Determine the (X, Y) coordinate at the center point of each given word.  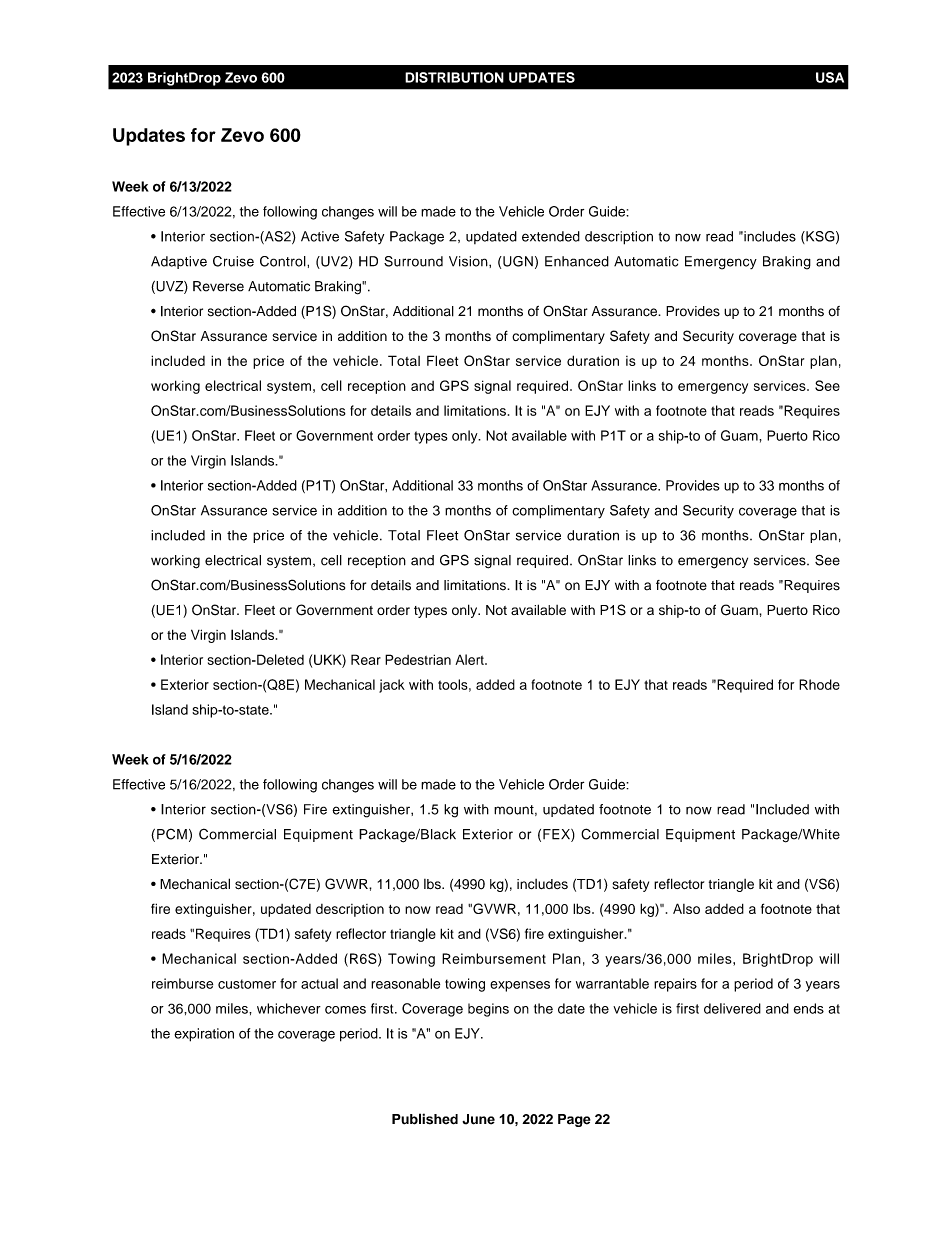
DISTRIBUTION (454, 77)
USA (830, 77)
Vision (469, 261)
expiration (204, 1035)
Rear (366, 659)
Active (320, 236)
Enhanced (577, 261)
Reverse (218, 286)
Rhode (819, 684)
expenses (520, 986)
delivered (732, 1008)
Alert (470, 659)
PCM (172, 834)
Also (686, 908)
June (478, 1119)
